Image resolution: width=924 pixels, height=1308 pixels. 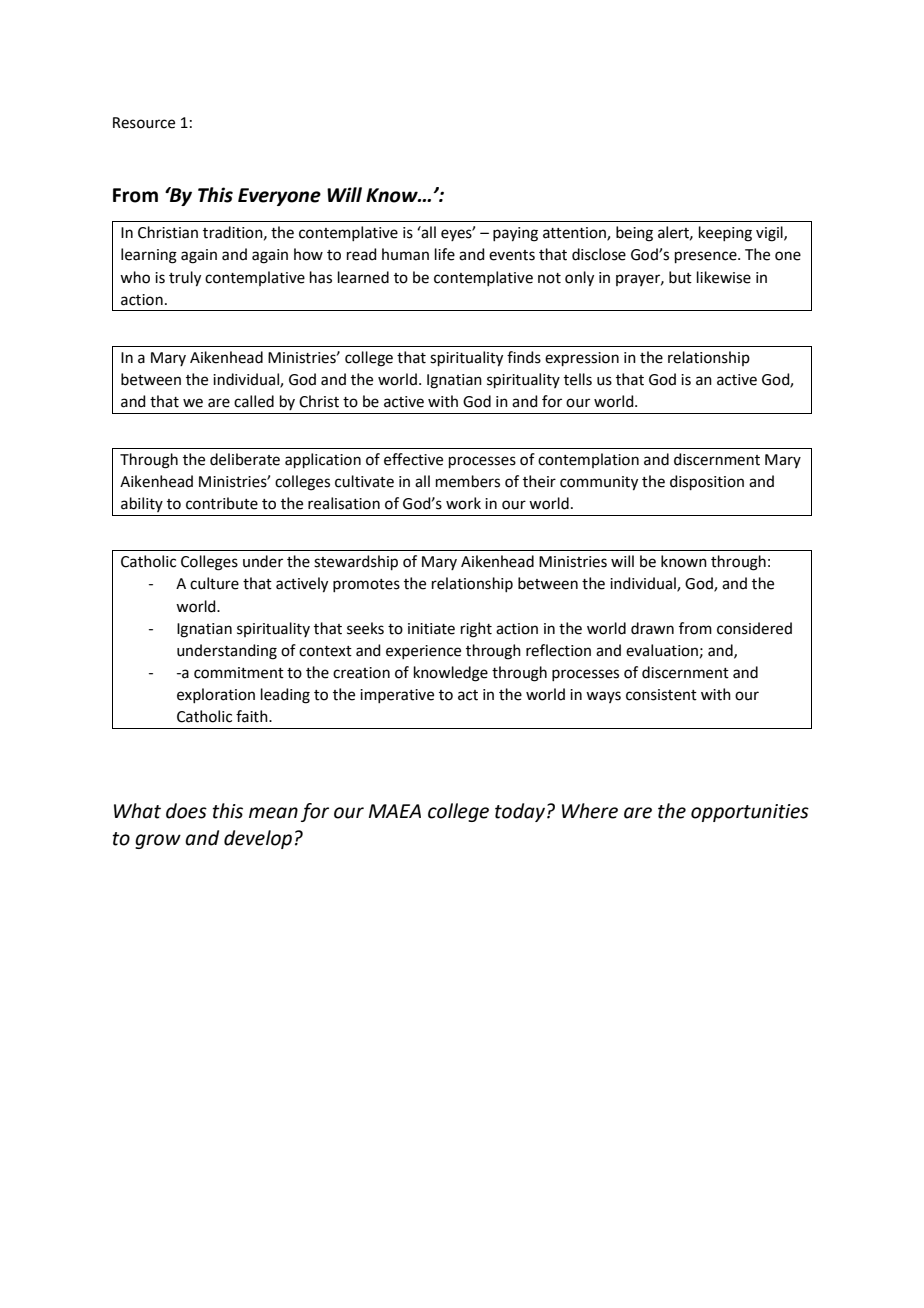 I want to click on does, so click(x=186, y=811).
